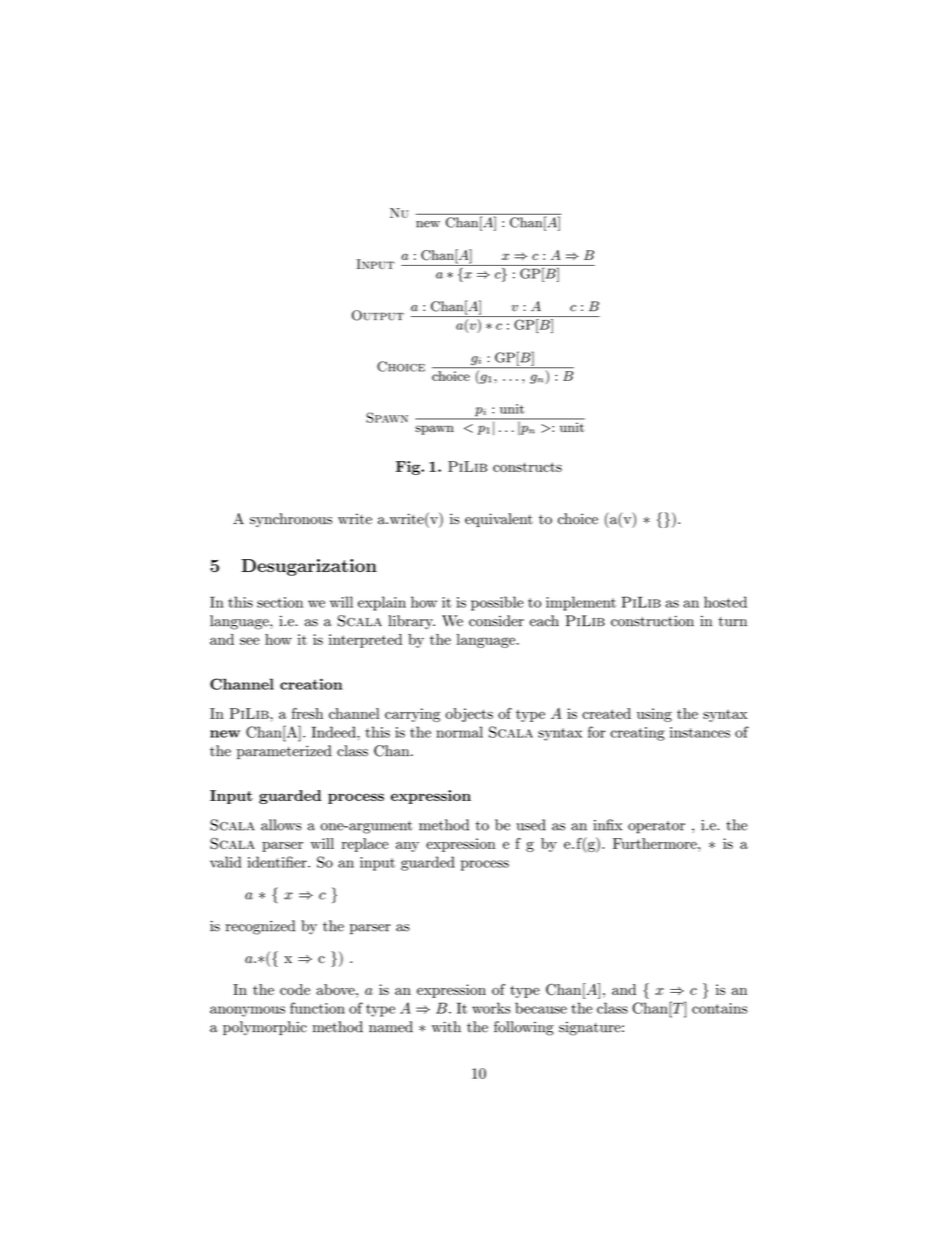  I want to click on synchronous, so click(291, 520).
